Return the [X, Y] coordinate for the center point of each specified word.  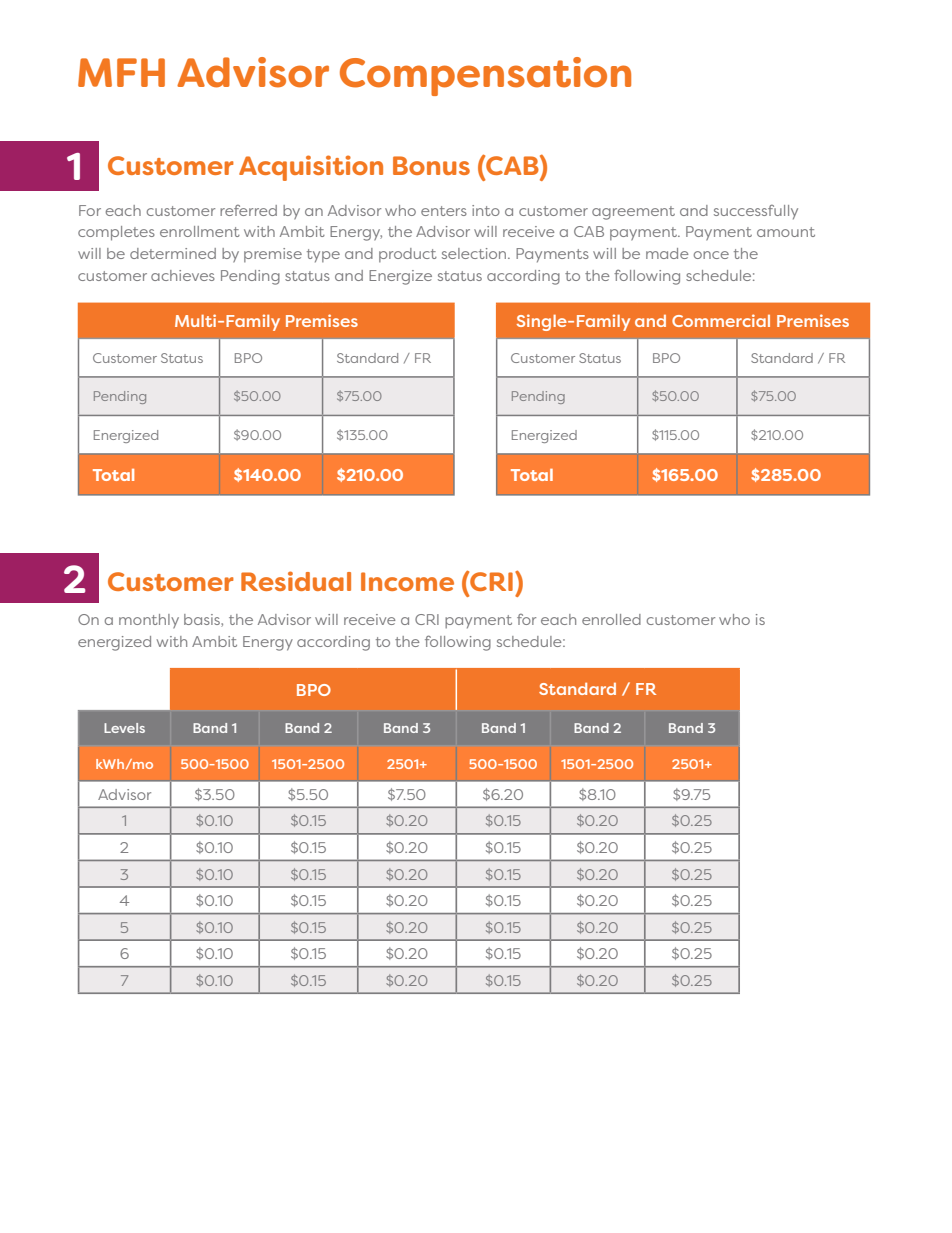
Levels [124, 728]
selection [475, 253]
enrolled [611, 619]
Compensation [485, 76]
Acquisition [311, 168]
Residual [296, 581]
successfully [756, 212]
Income [407, 581]
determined [173, 253]
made [667, 253]
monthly [149, 621]
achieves [183, 275]
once [711, 255]
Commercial [721, 320]
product [408, 255]
